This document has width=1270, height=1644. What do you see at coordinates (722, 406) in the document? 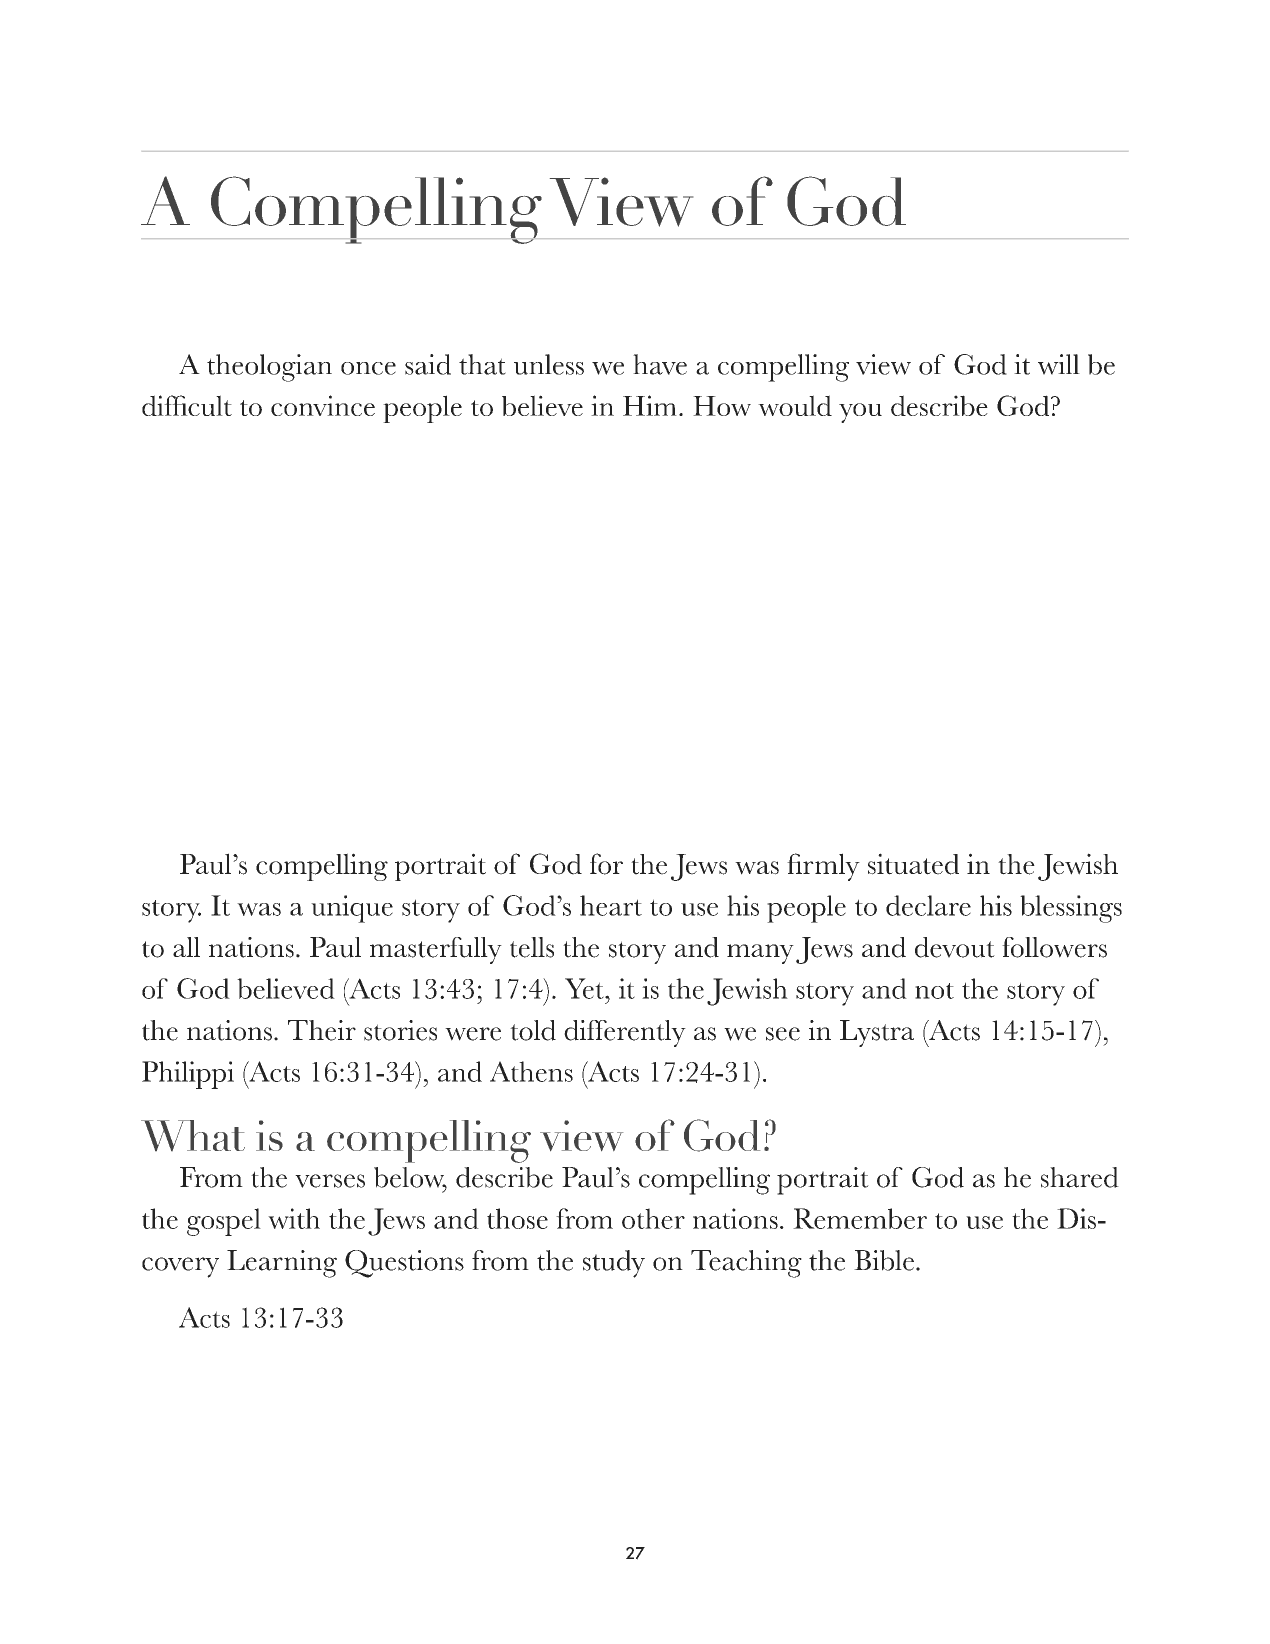
I see `How` at bounding box center [722, 406].
